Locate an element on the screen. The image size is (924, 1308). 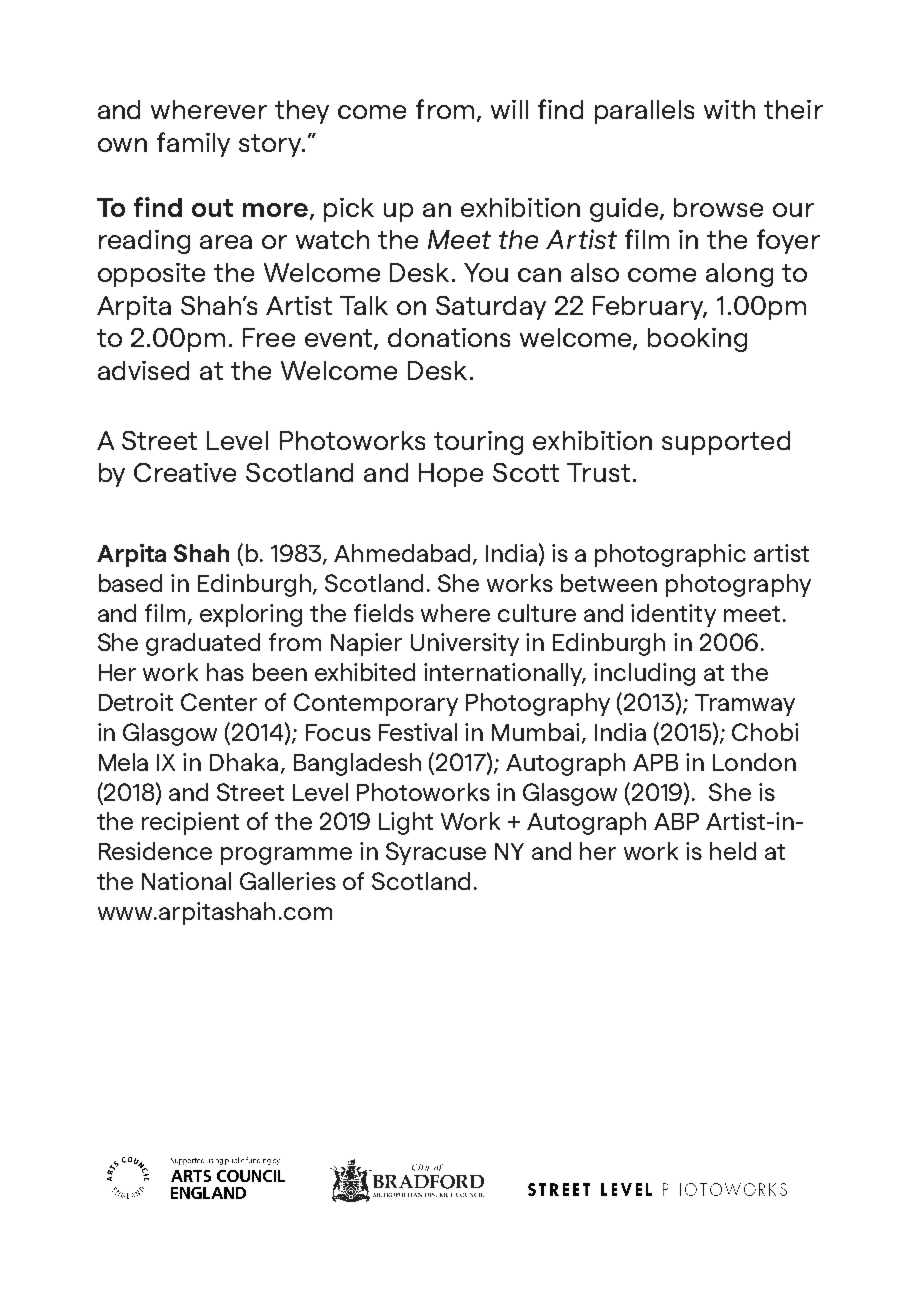
with is located at coordinates (729, 109).
